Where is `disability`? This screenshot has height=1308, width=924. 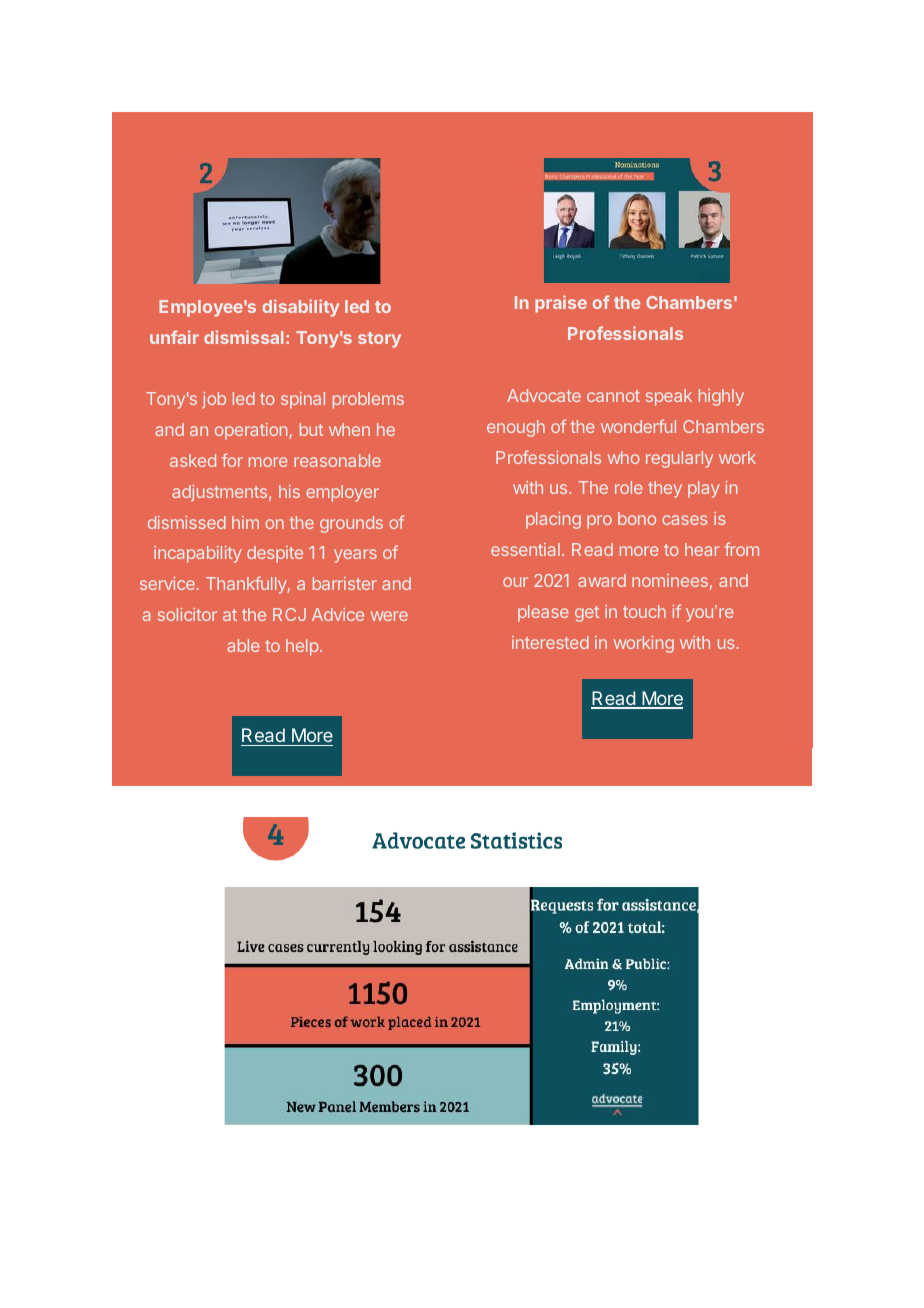
disability is located at coordinates (301, 308).
